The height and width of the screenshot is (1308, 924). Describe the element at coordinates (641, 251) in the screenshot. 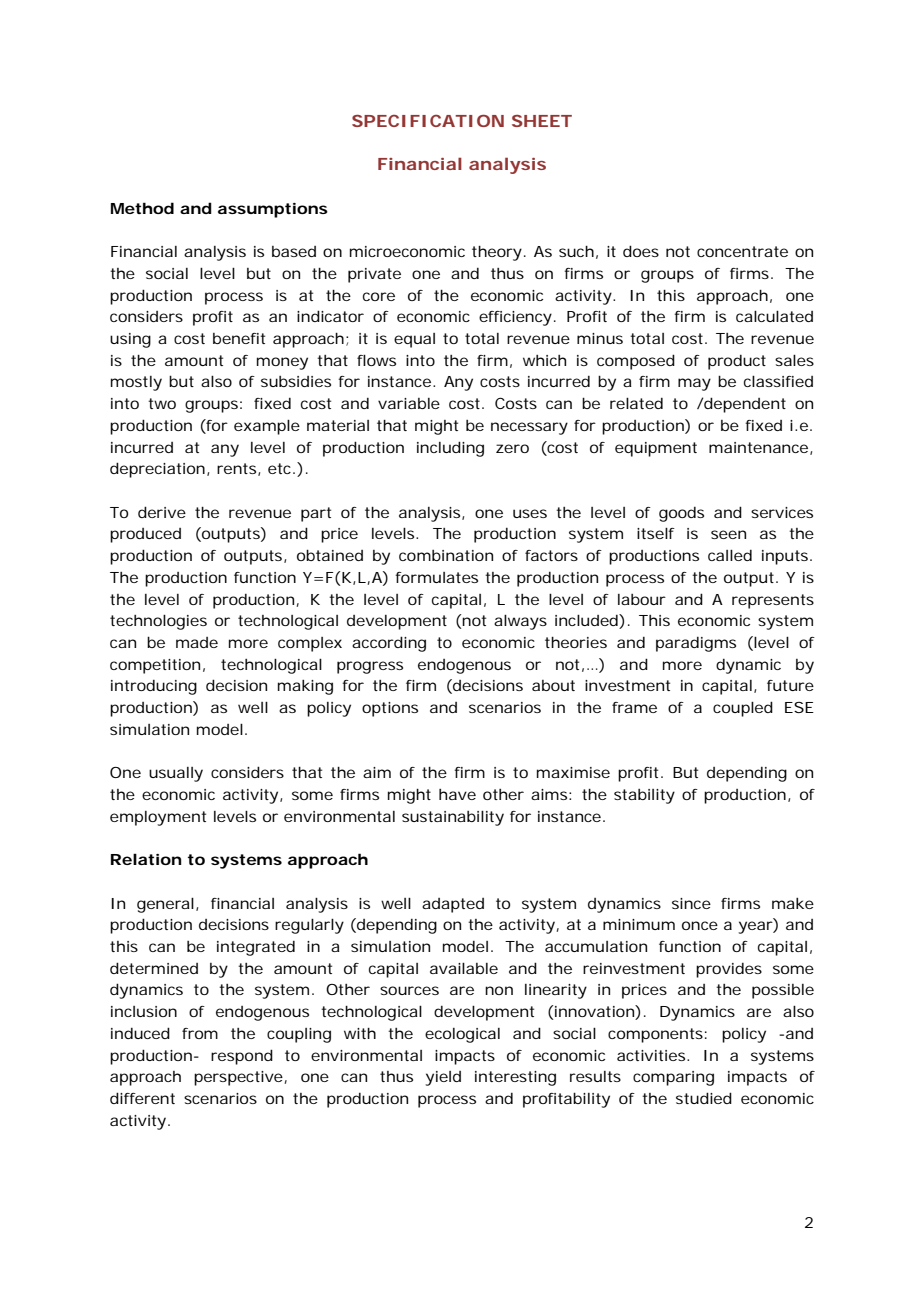

I see `does` at that location.
